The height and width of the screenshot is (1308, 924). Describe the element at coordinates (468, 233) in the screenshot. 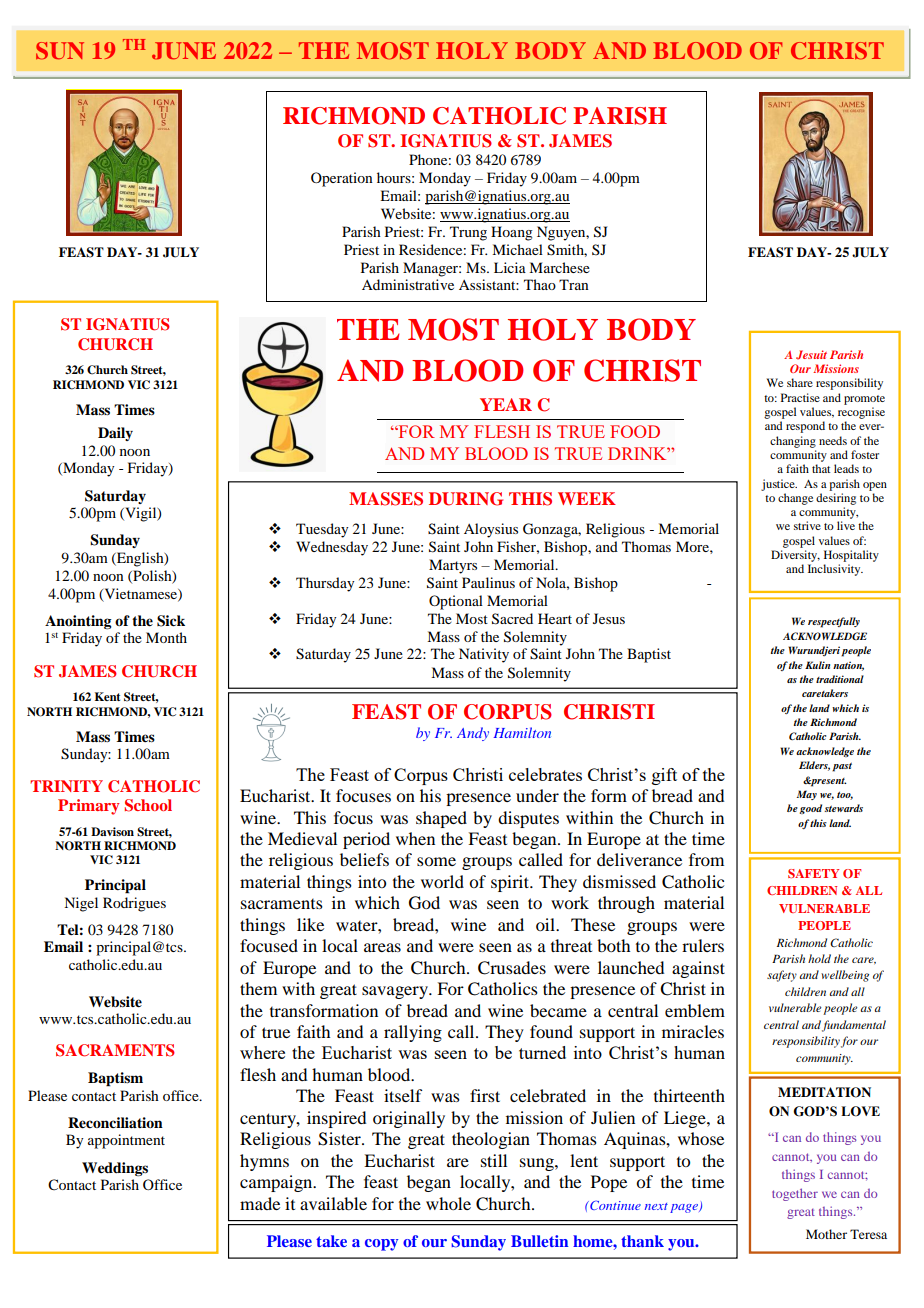

I see `Trung` at that location.
